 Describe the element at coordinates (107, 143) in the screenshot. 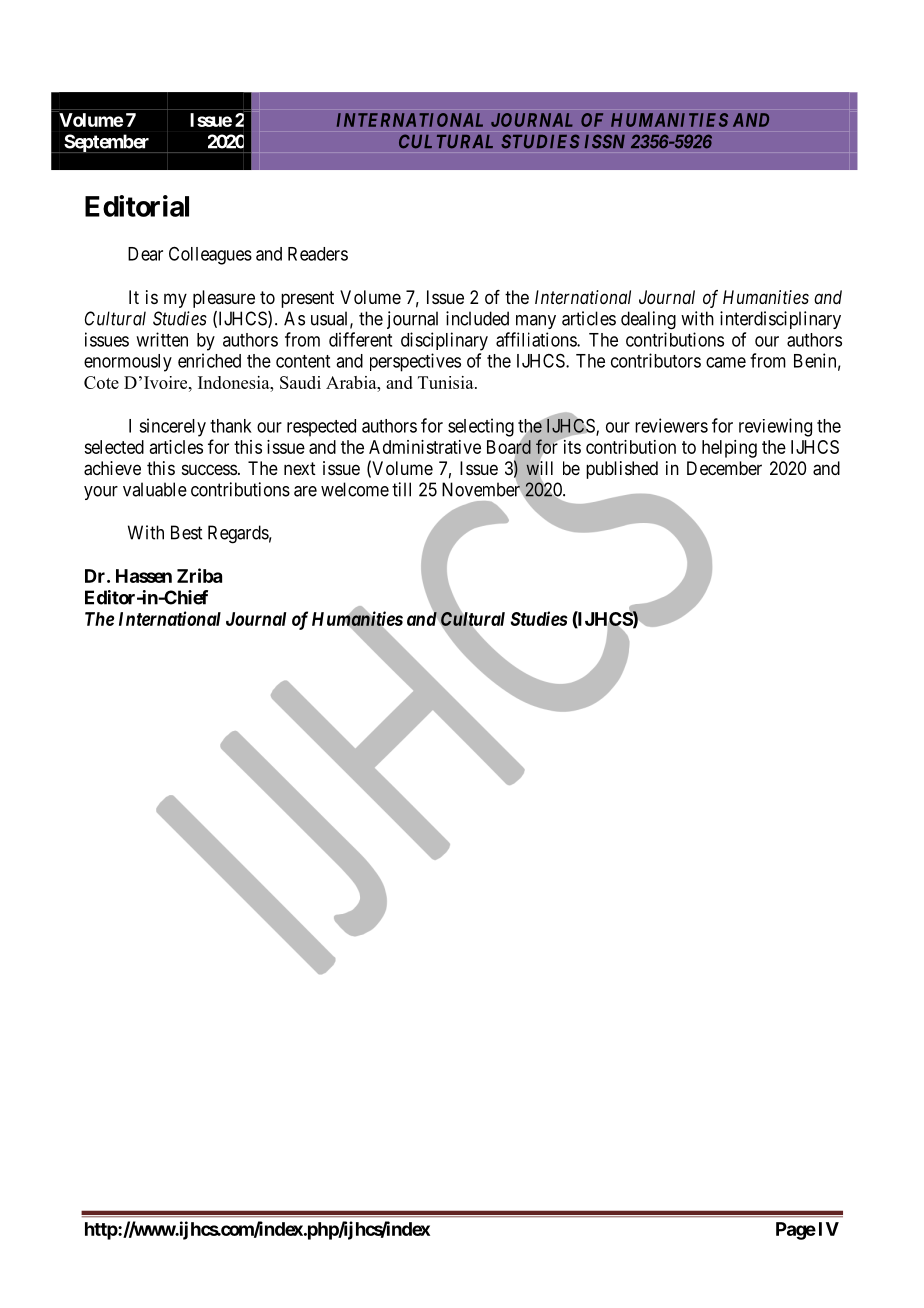

I see `September` at that location.
